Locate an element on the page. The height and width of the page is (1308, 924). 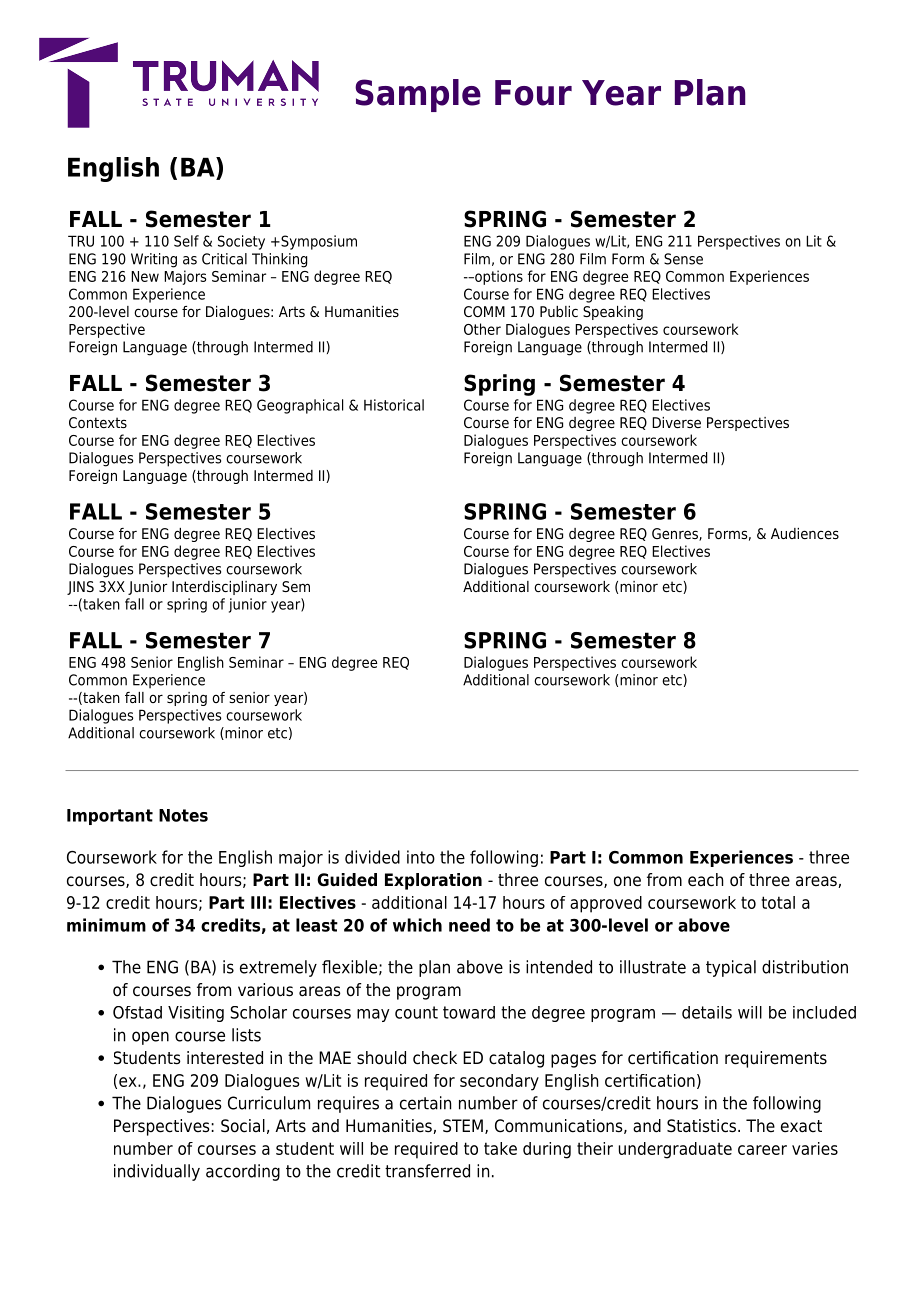
Sense is located at coordinates (683, 259).
